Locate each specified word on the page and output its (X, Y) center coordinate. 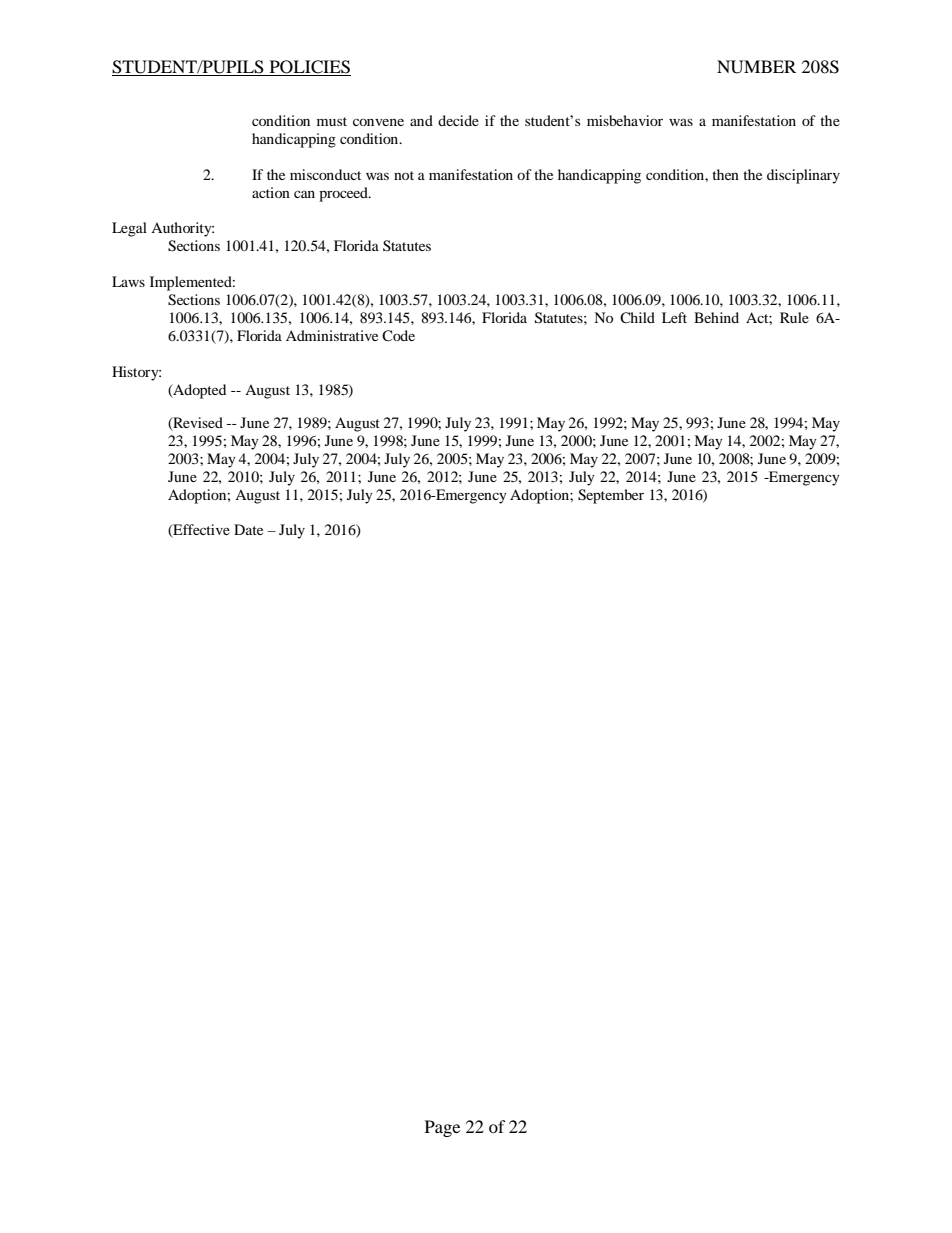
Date (248, 529)
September (611, 496)
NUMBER (756, 67)
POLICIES (309, 68)
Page (442, 1128)
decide (458, 120)
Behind (716, 317)
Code (398, 336)
